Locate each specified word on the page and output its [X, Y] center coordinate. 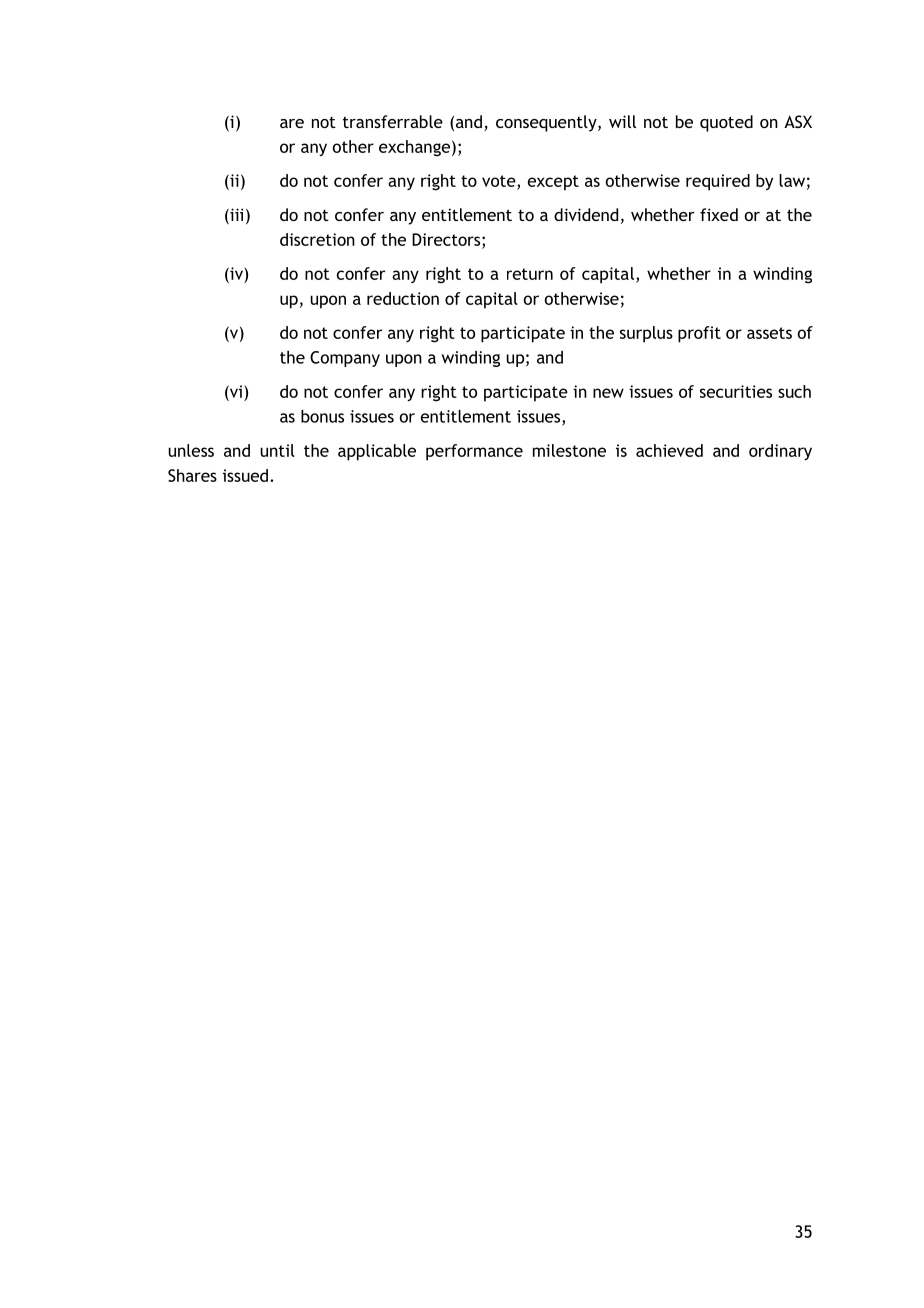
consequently [547, 123]
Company [345, 359]
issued [245, 475]
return [530, 274]
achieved [669, 450]
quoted [726, 123]
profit [699, 334]
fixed [719, 214]
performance [474, 452]
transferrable [393, 121]
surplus [646, 334]
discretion [317, 239]
